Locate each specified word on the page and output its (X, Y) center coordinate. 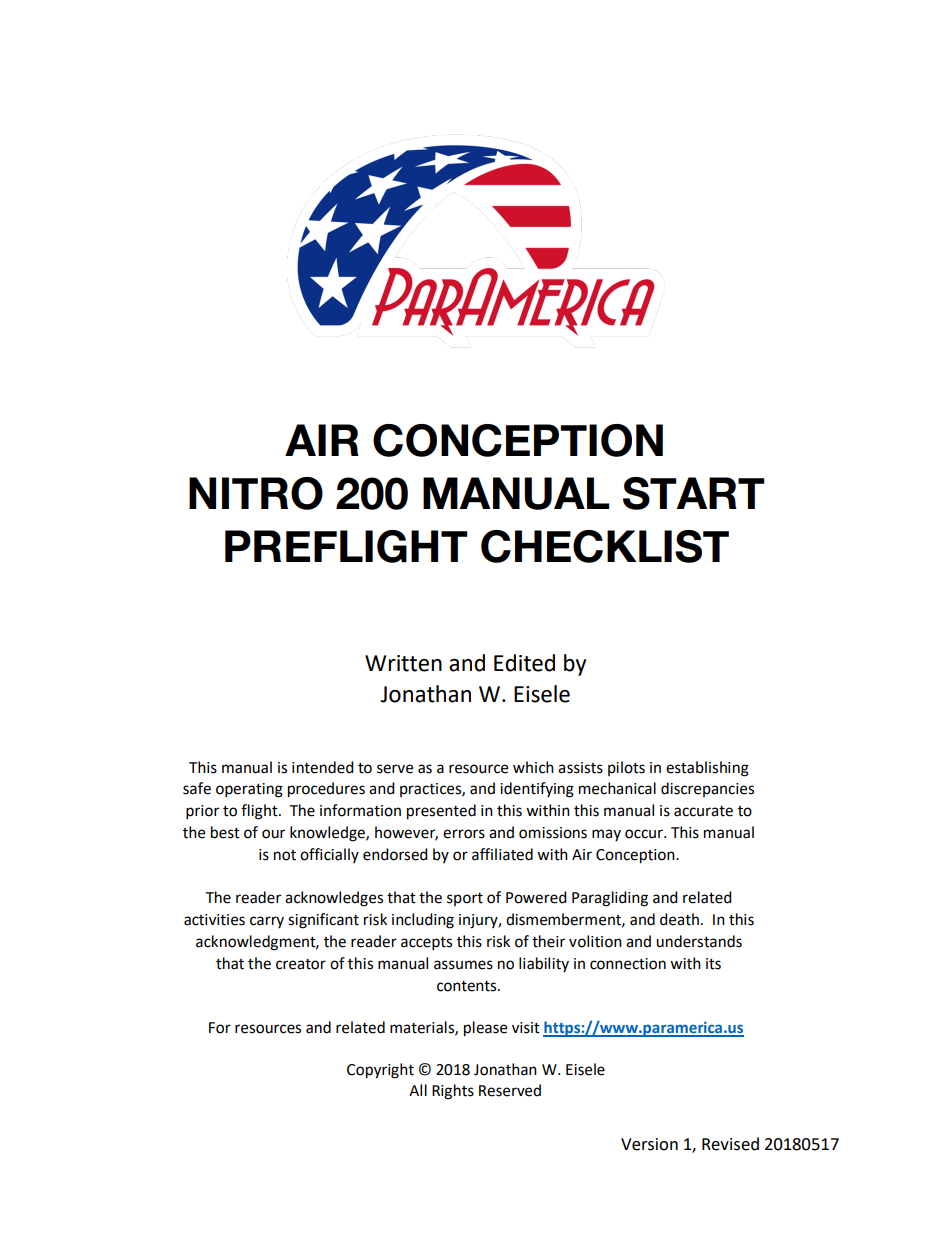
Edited (524, 663)
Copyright (380, 1071)
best (225, 832)
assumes (463, 965)
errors (464, 834)
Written (403, 663)
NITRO (256, 493)
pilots (626, 768)
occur (645, 834)
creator (301, 964)
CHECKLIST (605, 546)
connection (628, 964)
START (694, 493)
